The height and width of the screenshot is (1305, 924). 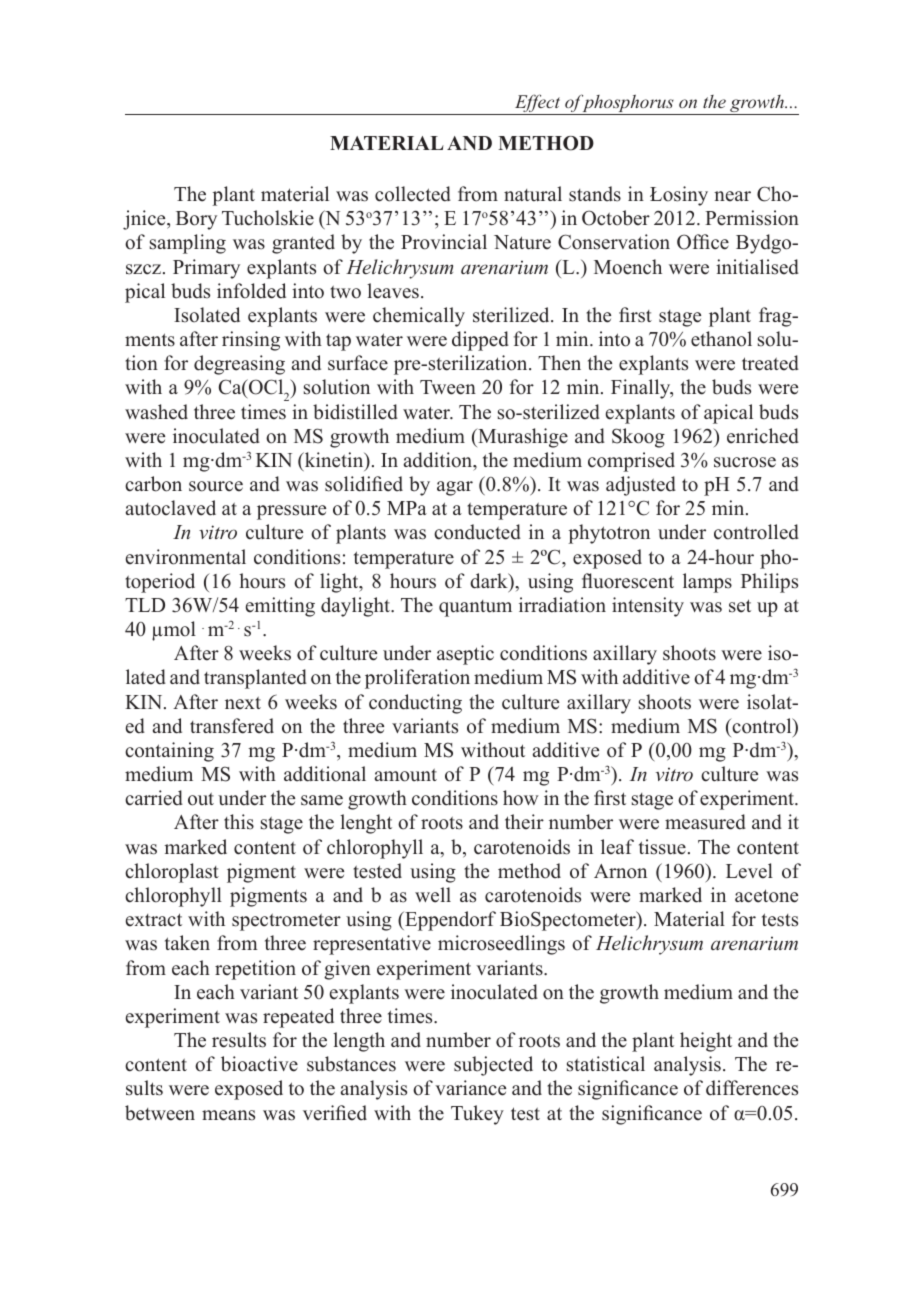 What do you see at coordinates (477, 532) in the screenshot?
I see `conducted` at bounding box center [477, 532].
